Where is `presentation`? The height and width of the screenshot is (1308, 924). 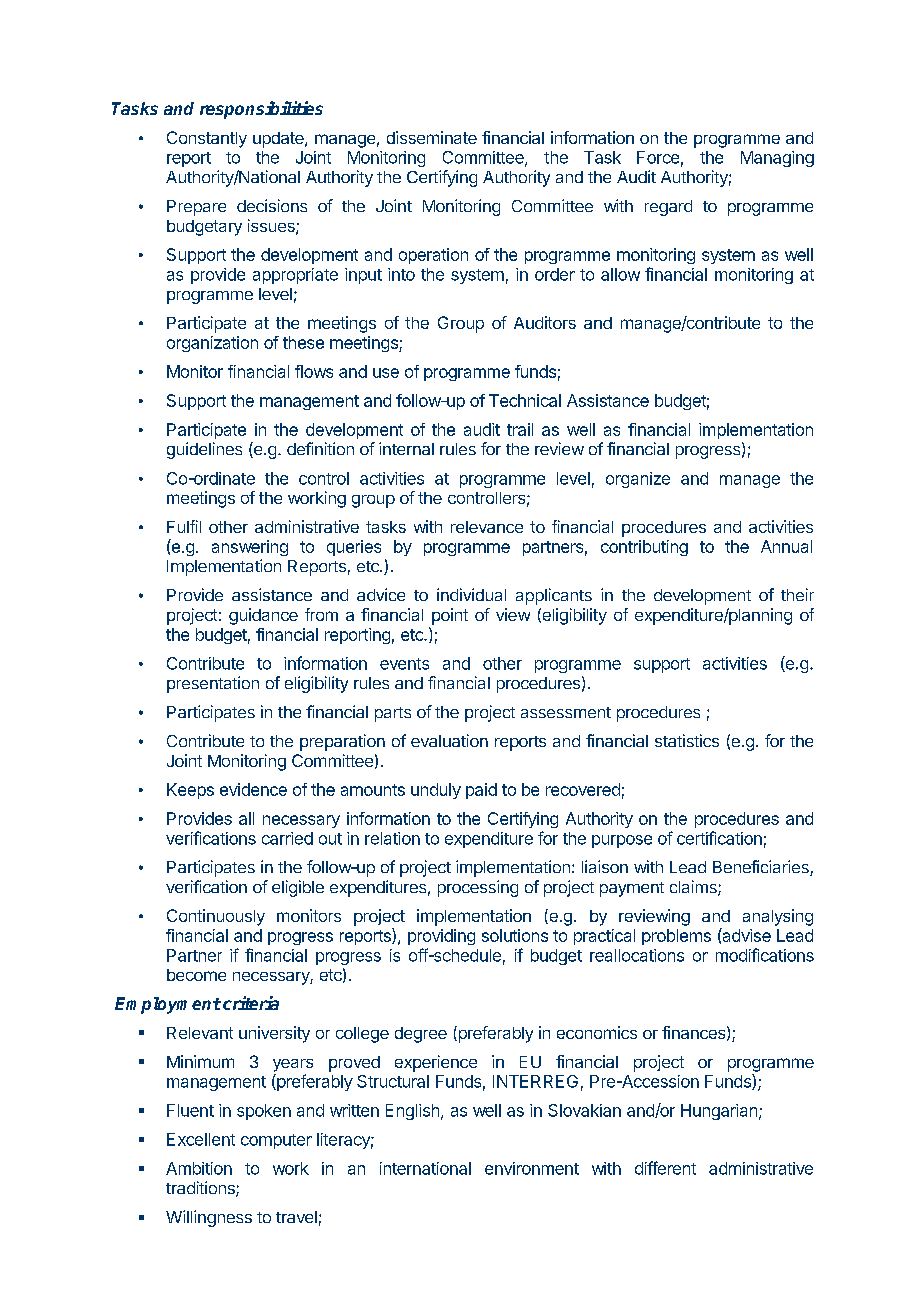
presentation is located at coordinates (213, 684).
